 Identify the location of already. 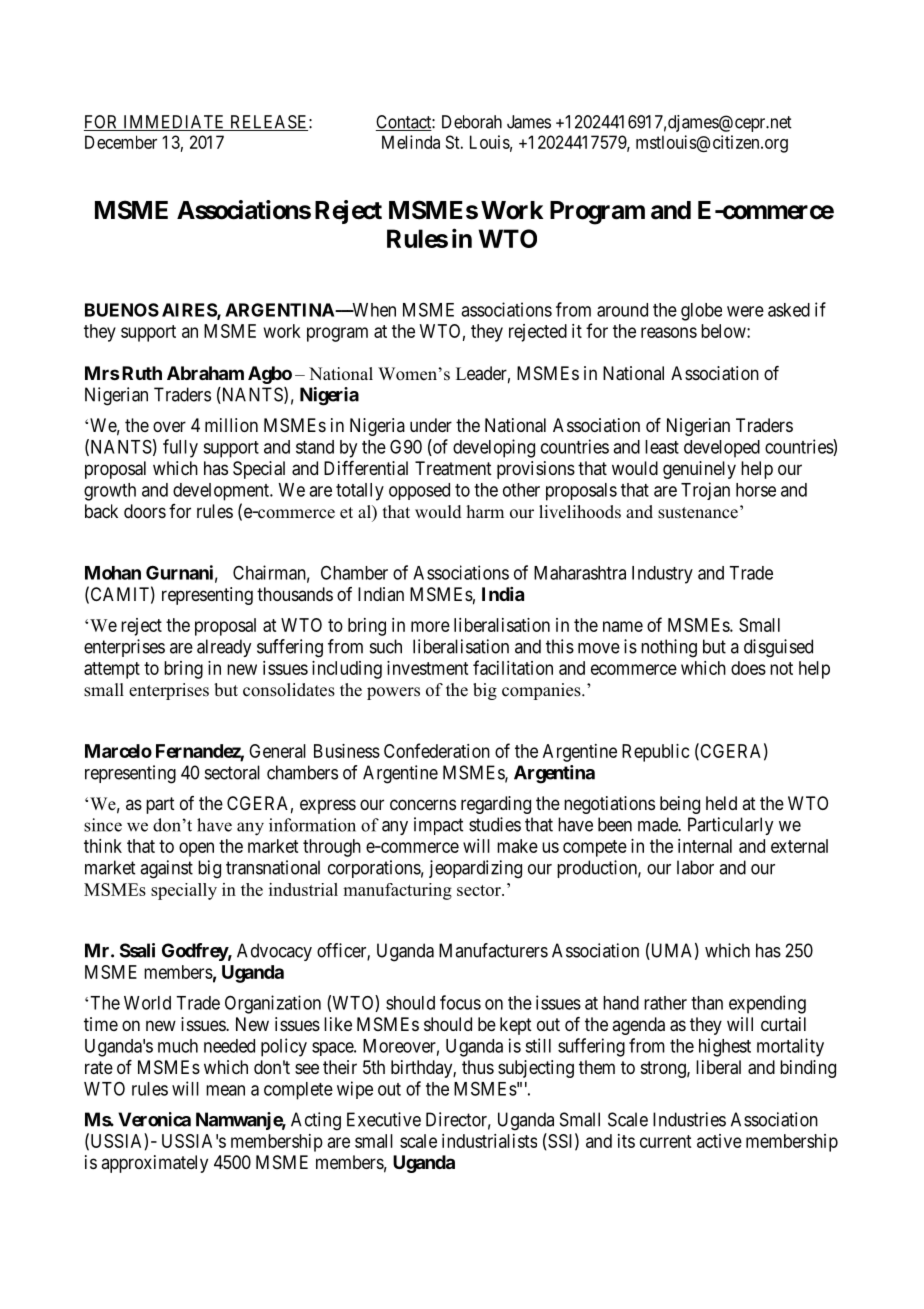
(224, 648).
